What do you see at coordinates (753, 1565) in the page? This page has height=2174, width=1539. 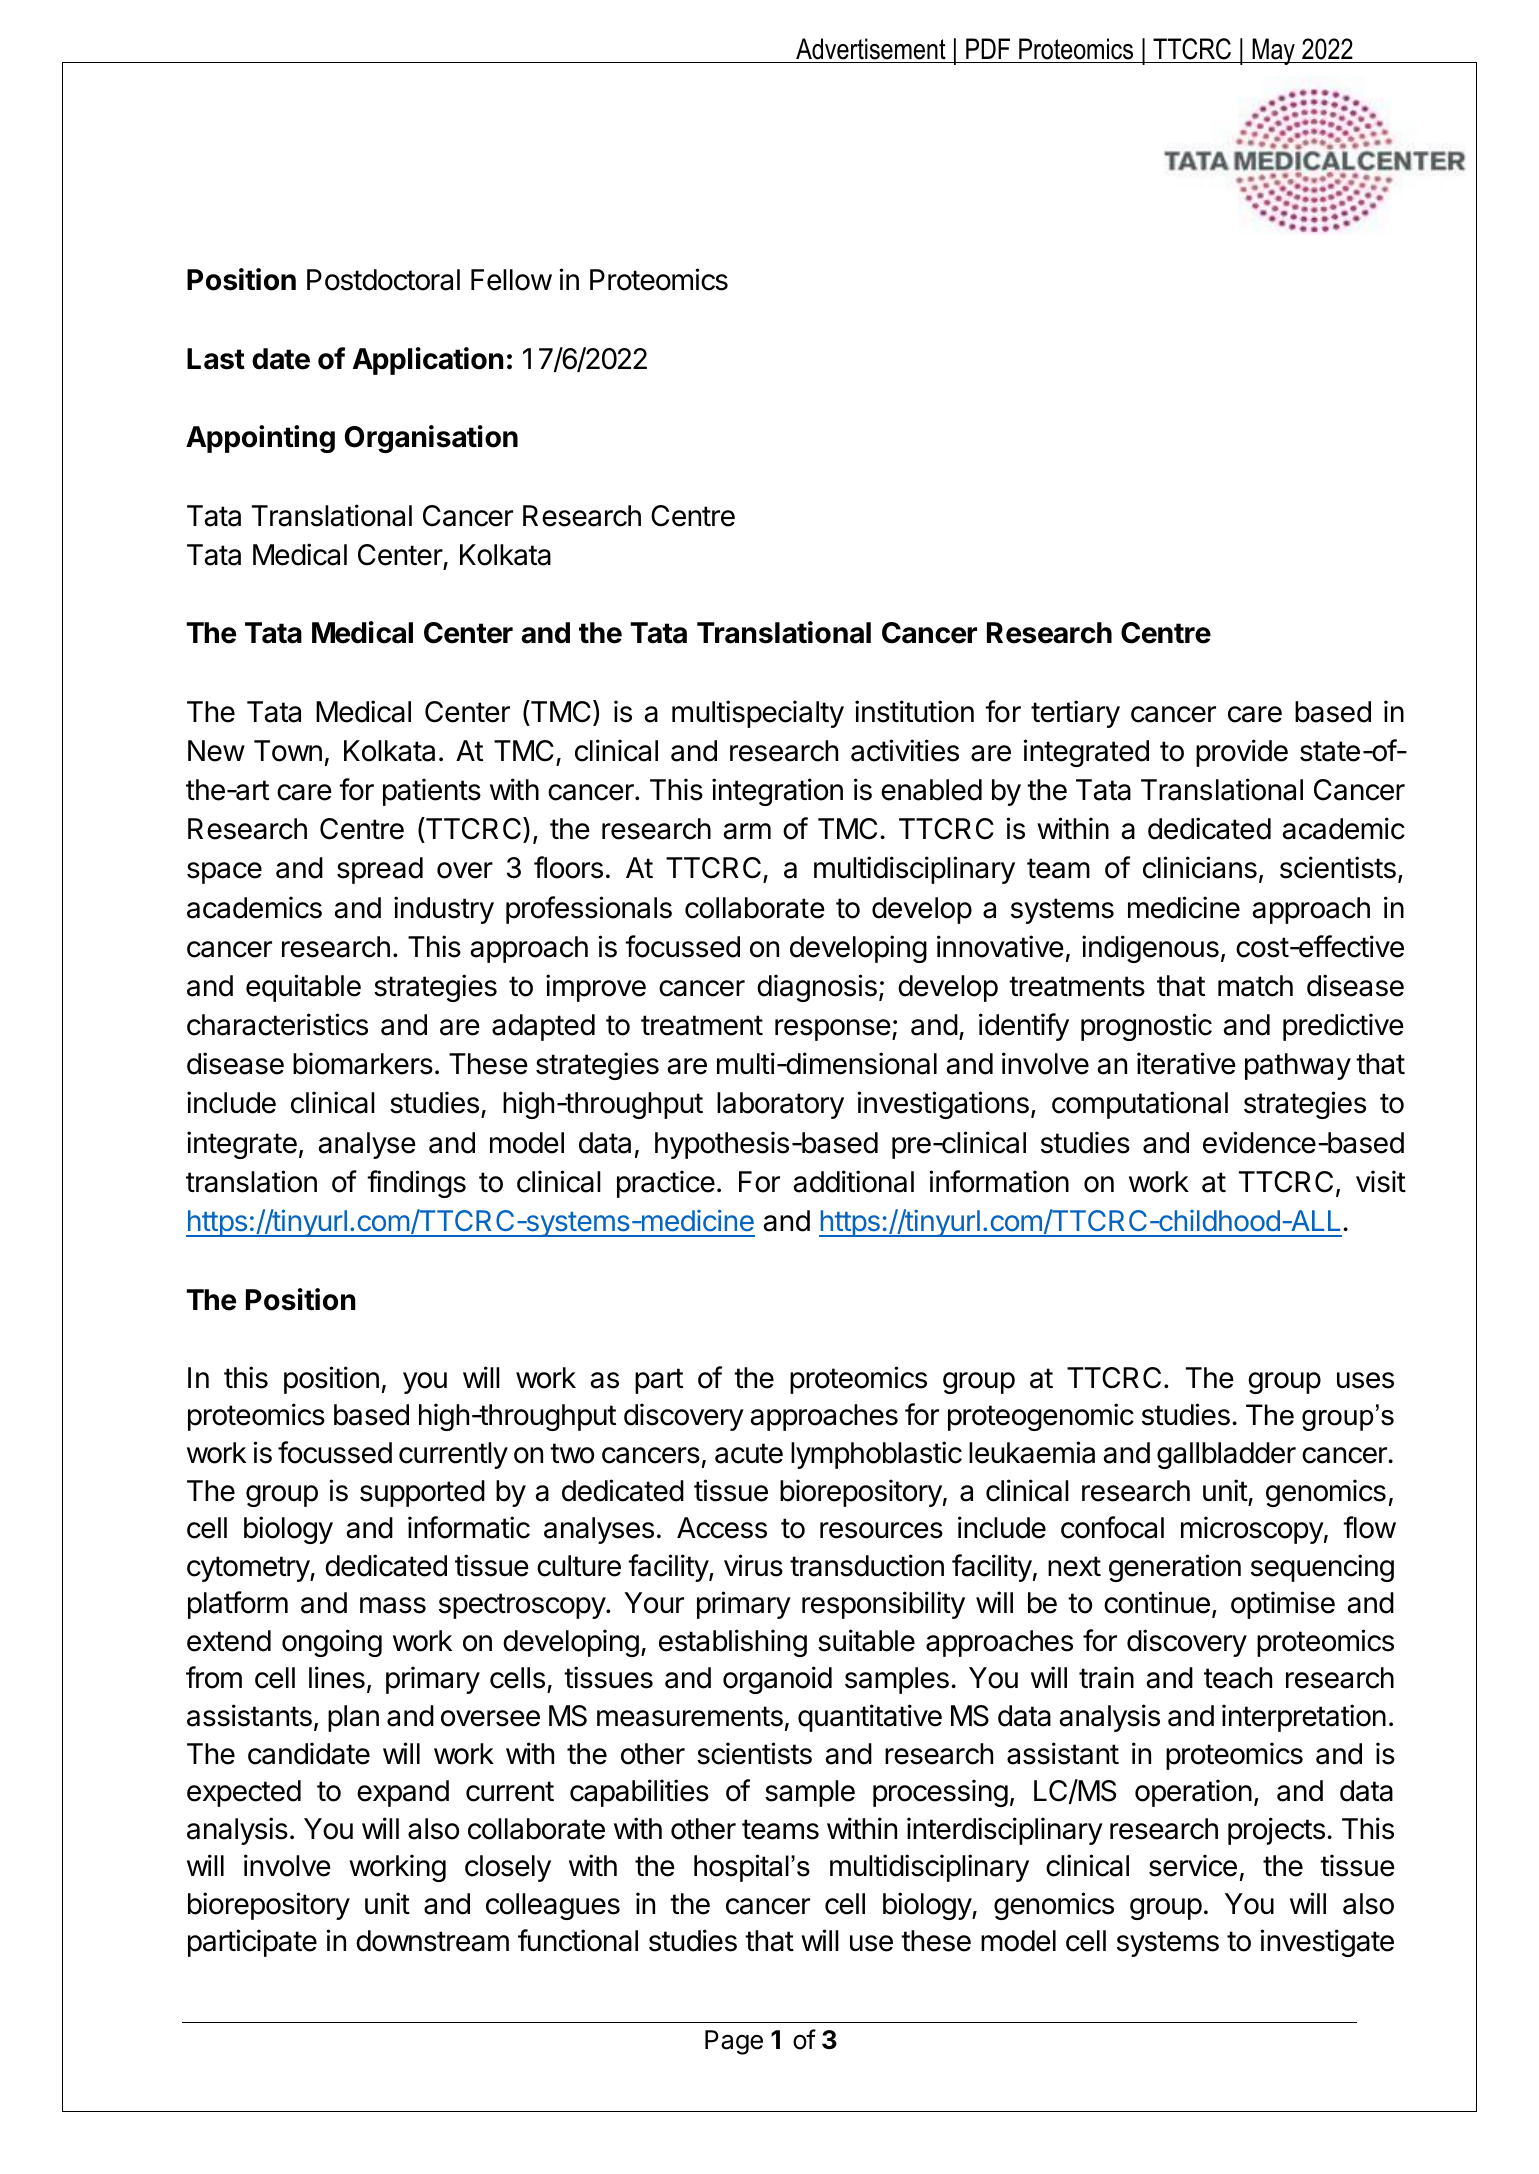 I see `virus` at bounding box center [753, 1565].
